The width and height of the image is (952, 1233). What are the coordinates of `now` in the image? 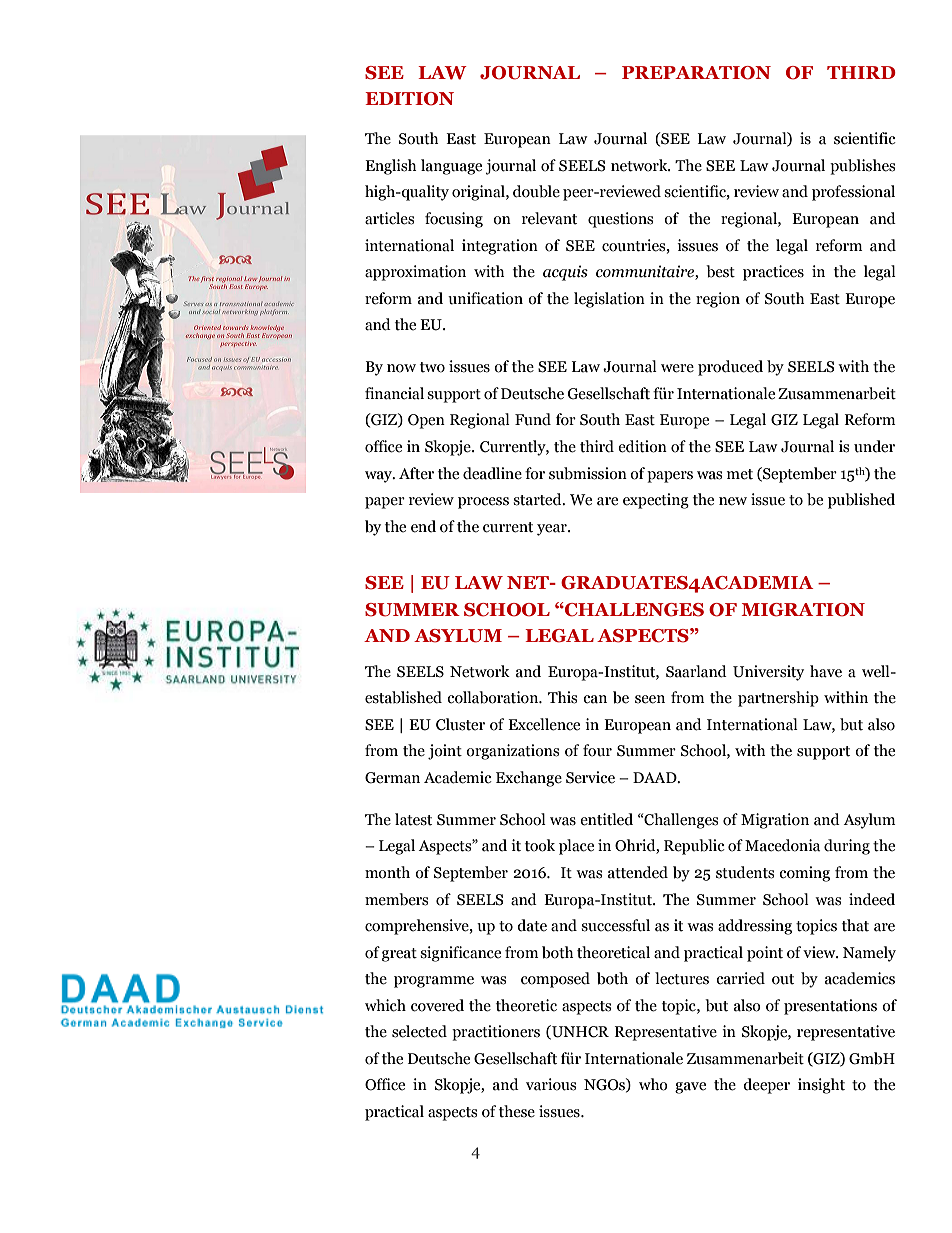 It's located at (401, 368).
